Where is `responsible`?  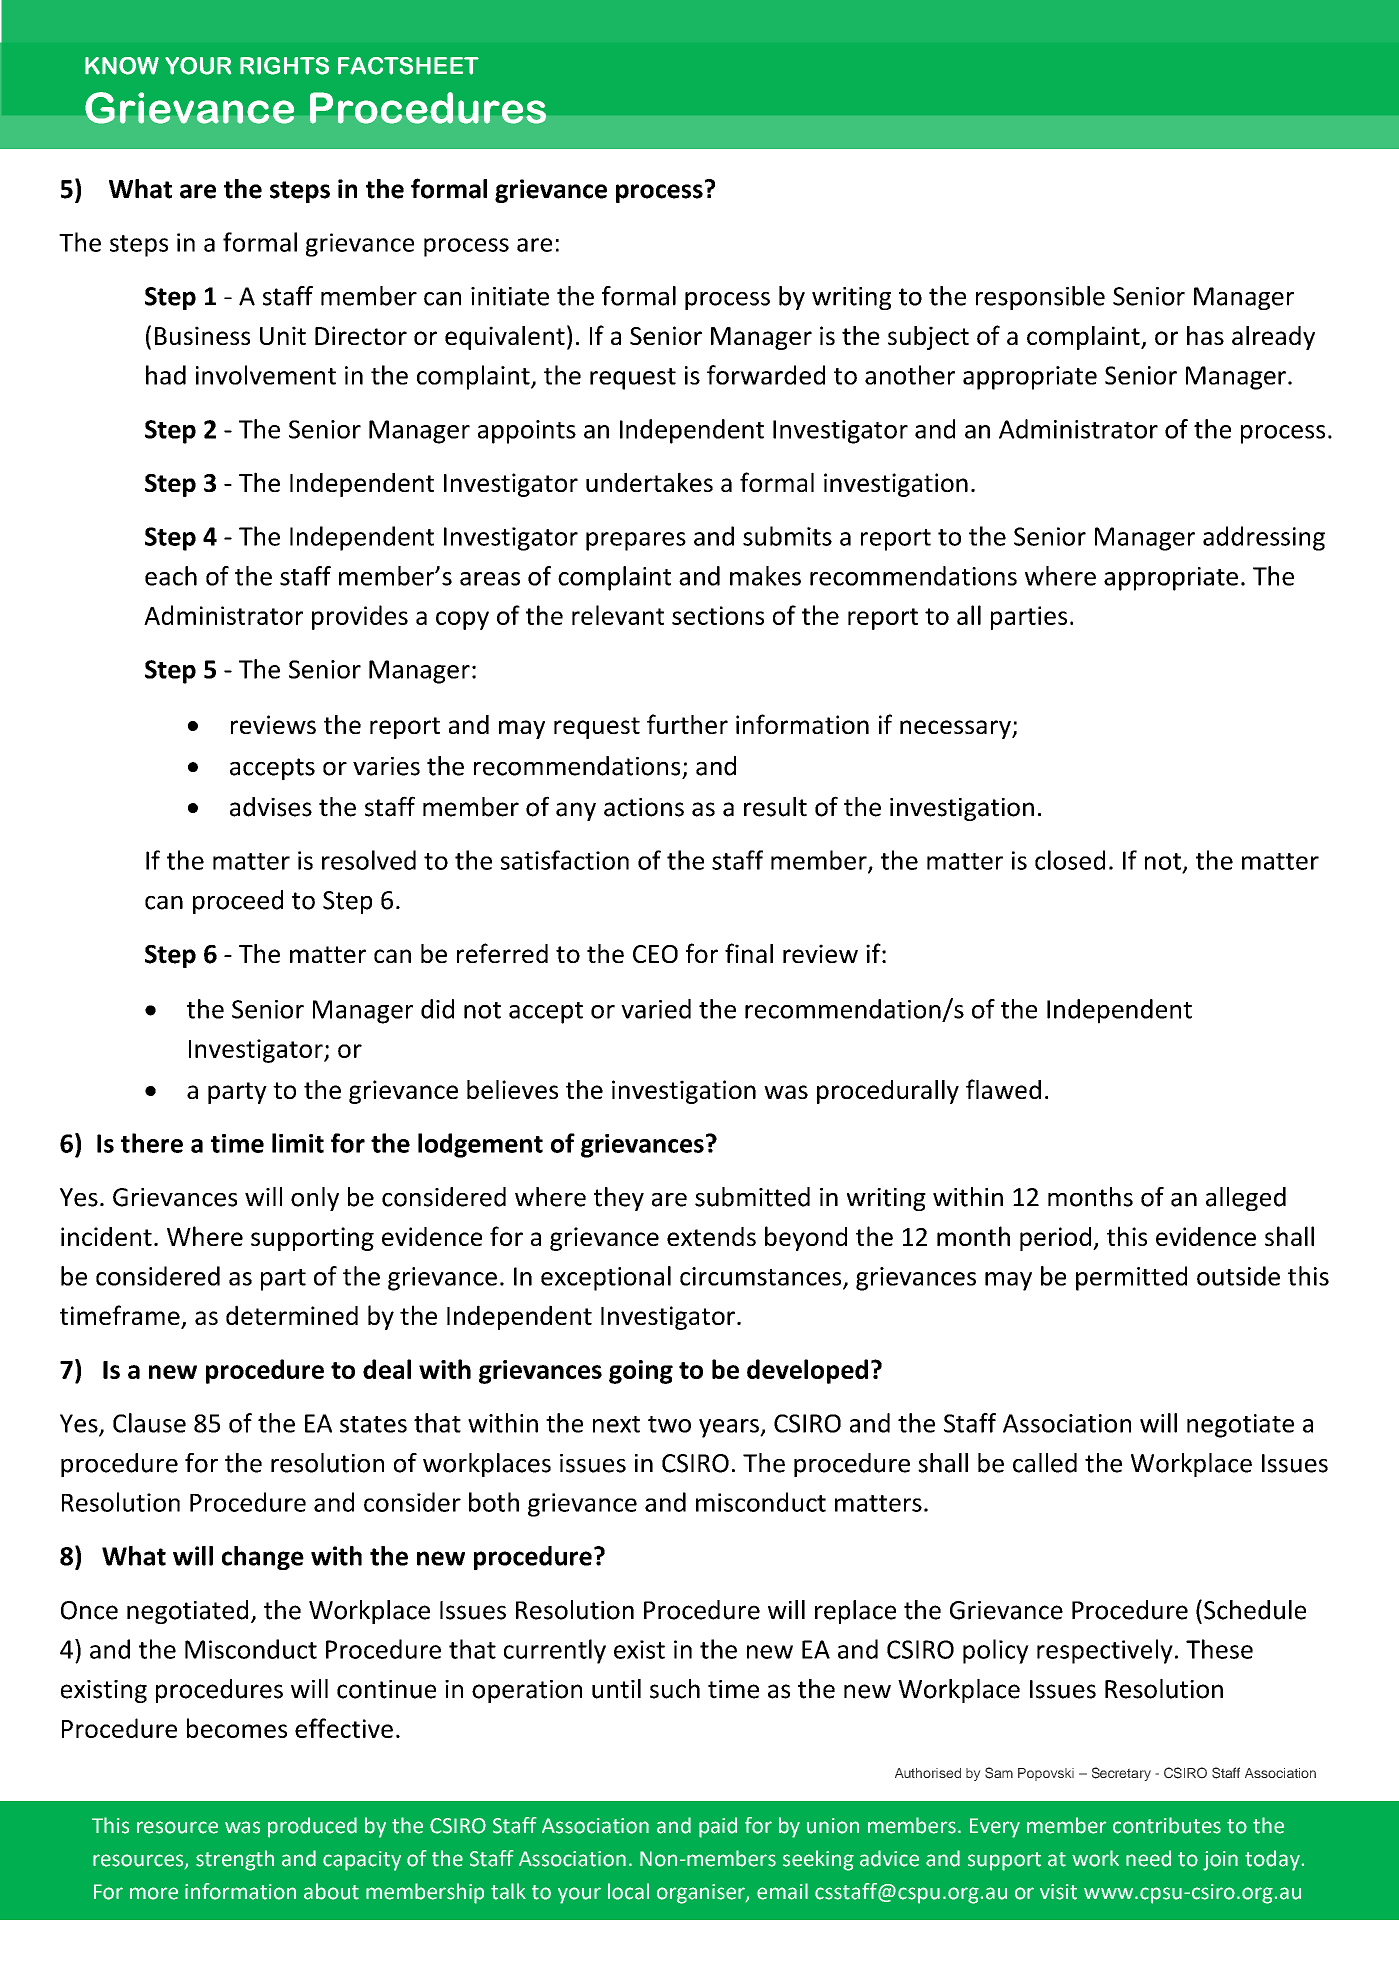 responsible is located at coordinates (1040, 298).
